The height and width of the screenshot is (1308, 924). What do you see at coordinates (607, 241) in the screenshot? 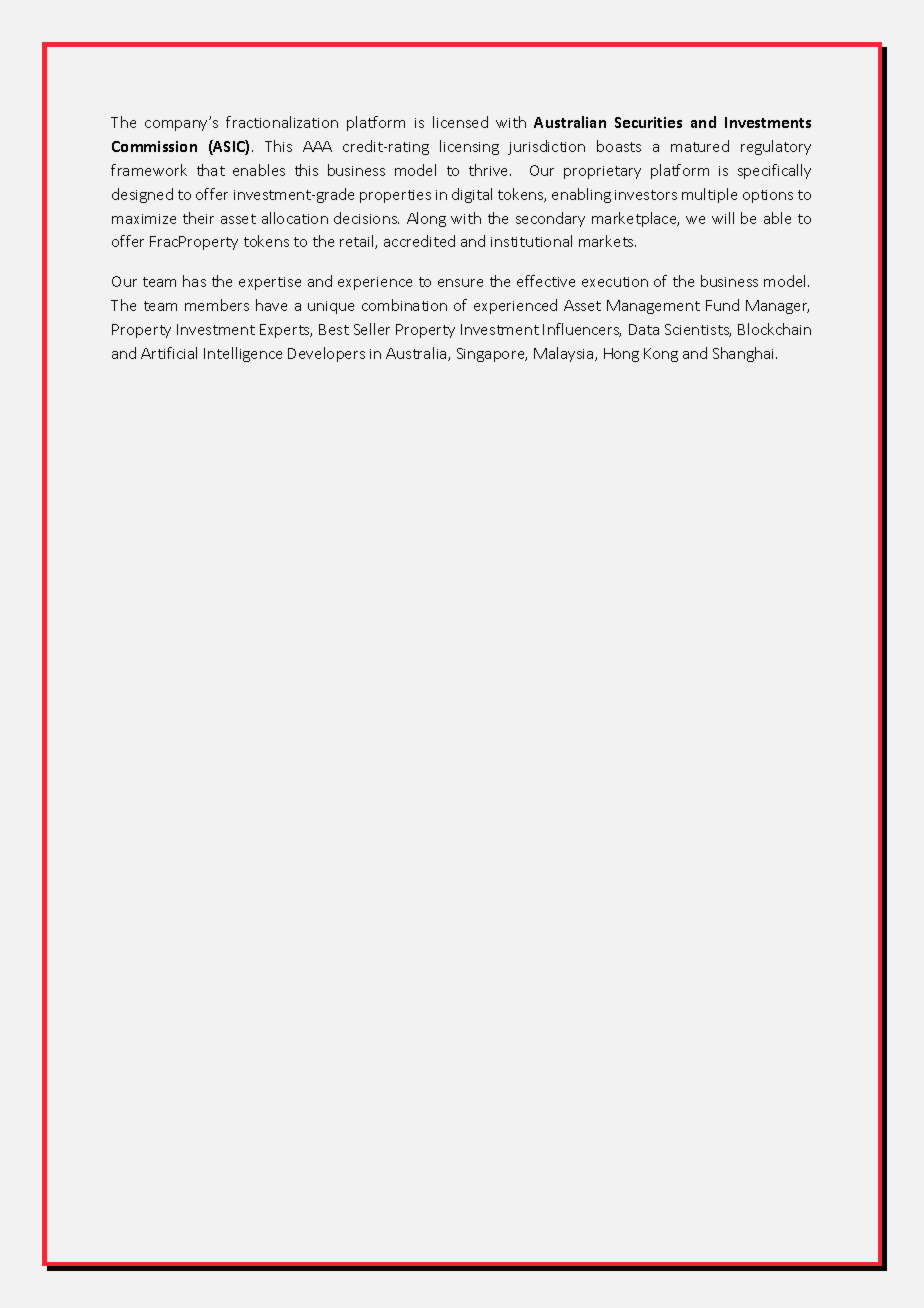
I see `markets` at bounding box center [607, 241].
